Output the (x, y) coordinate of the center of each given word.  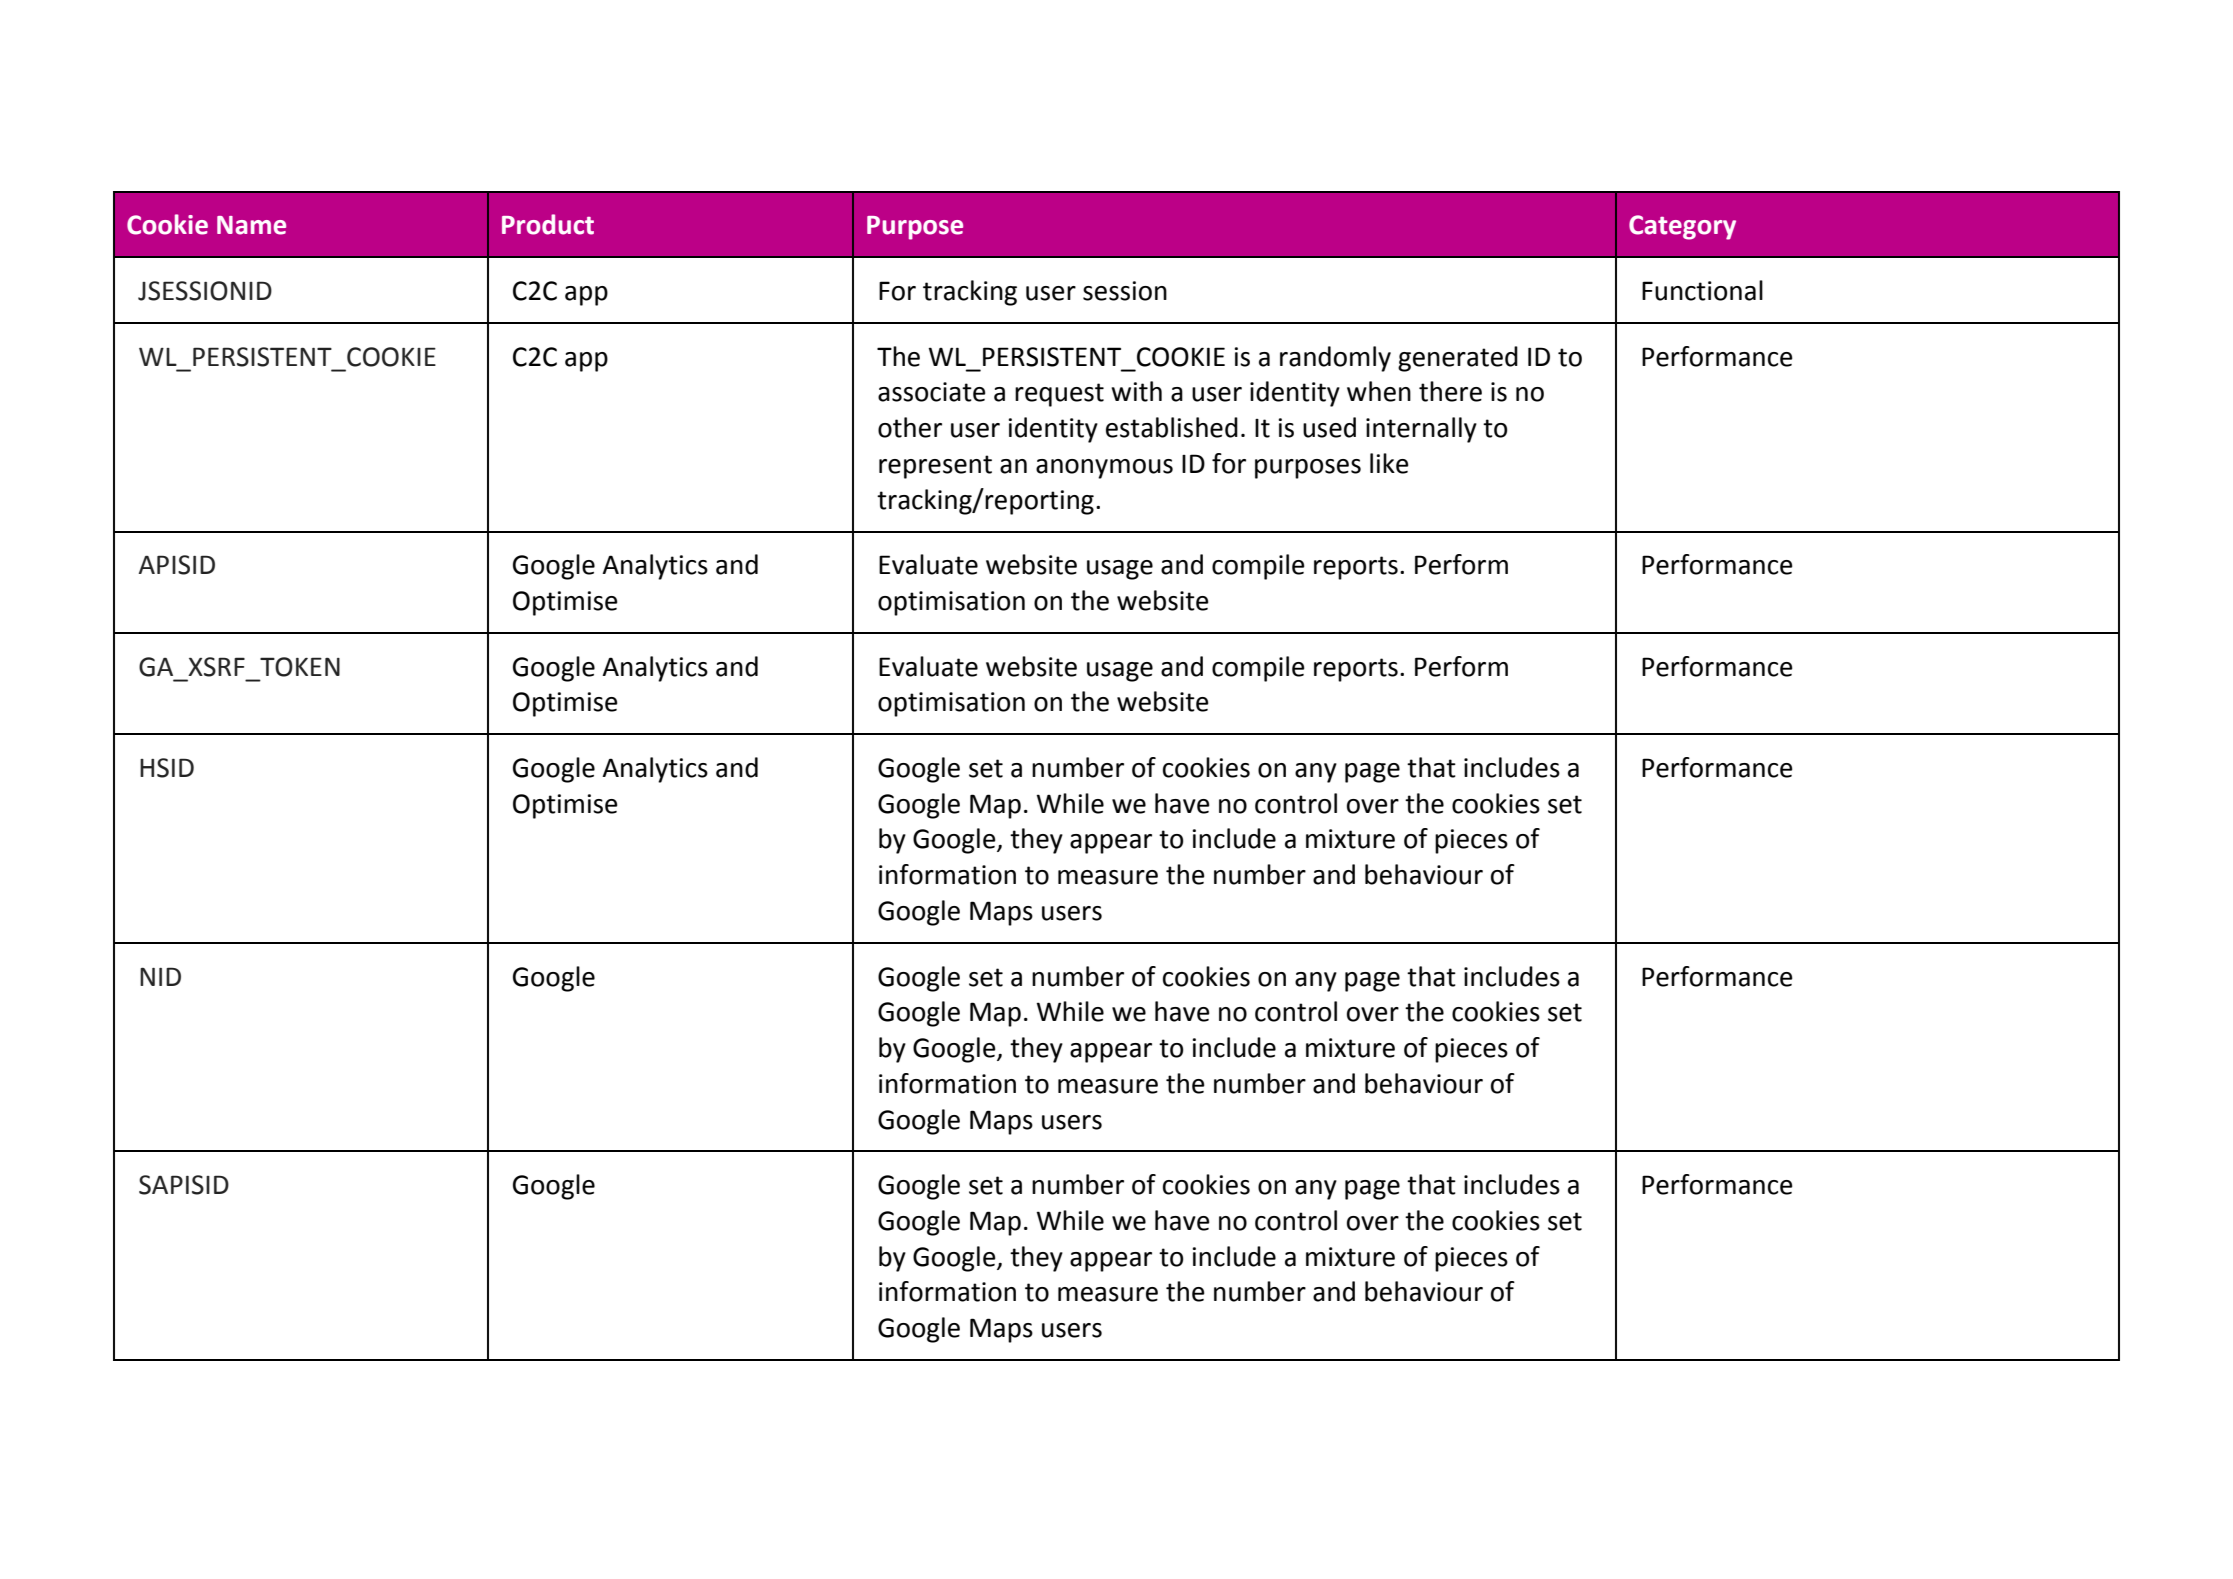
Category (1682, 227)
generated (1458, 359)
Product (548, 224)
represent (935, 467)
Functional (1702, 290)
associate (932, 392)
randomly (1335, 359)
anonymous (1104, 469)
